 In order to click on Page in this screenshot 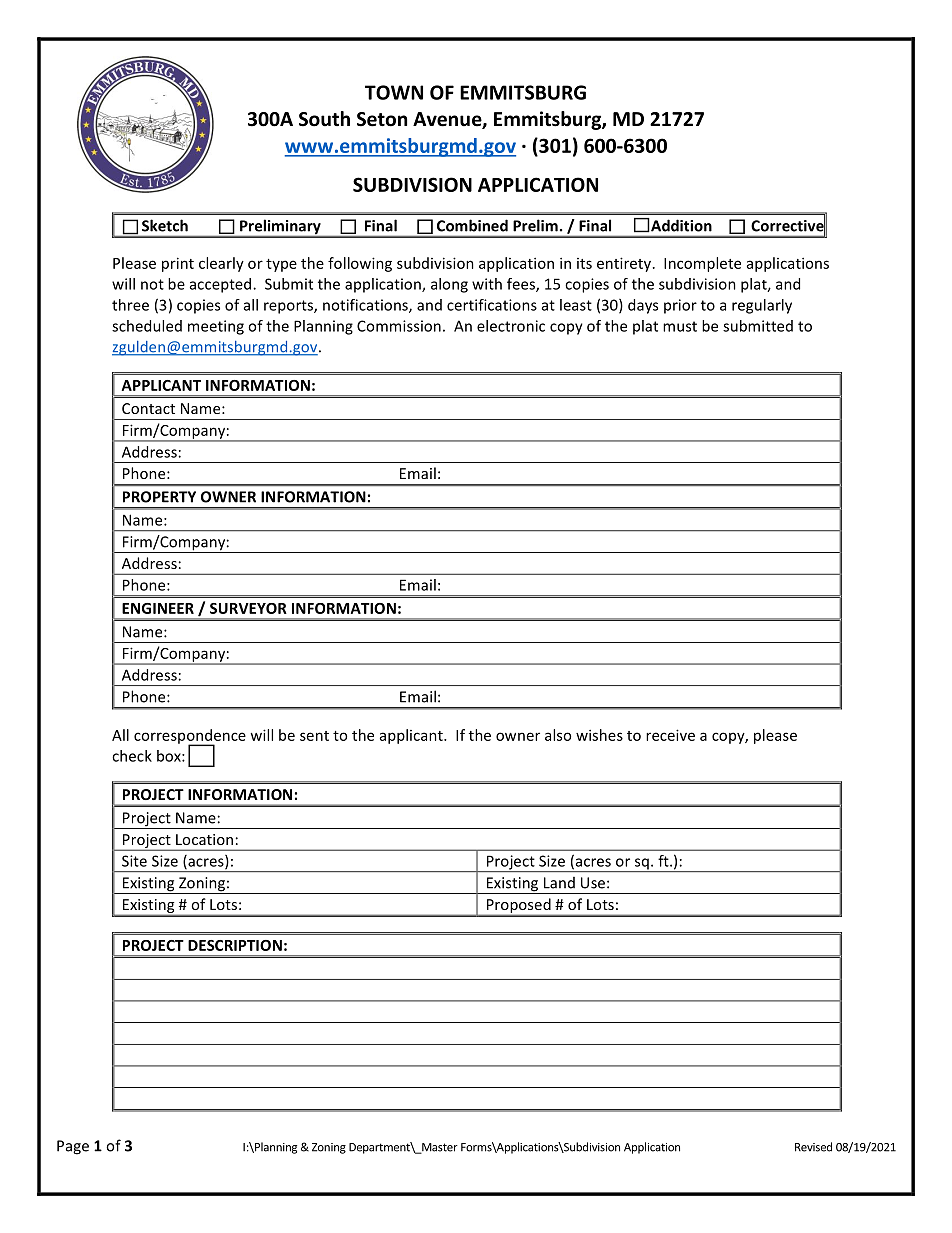, I will do `click(73, 1147)`.
